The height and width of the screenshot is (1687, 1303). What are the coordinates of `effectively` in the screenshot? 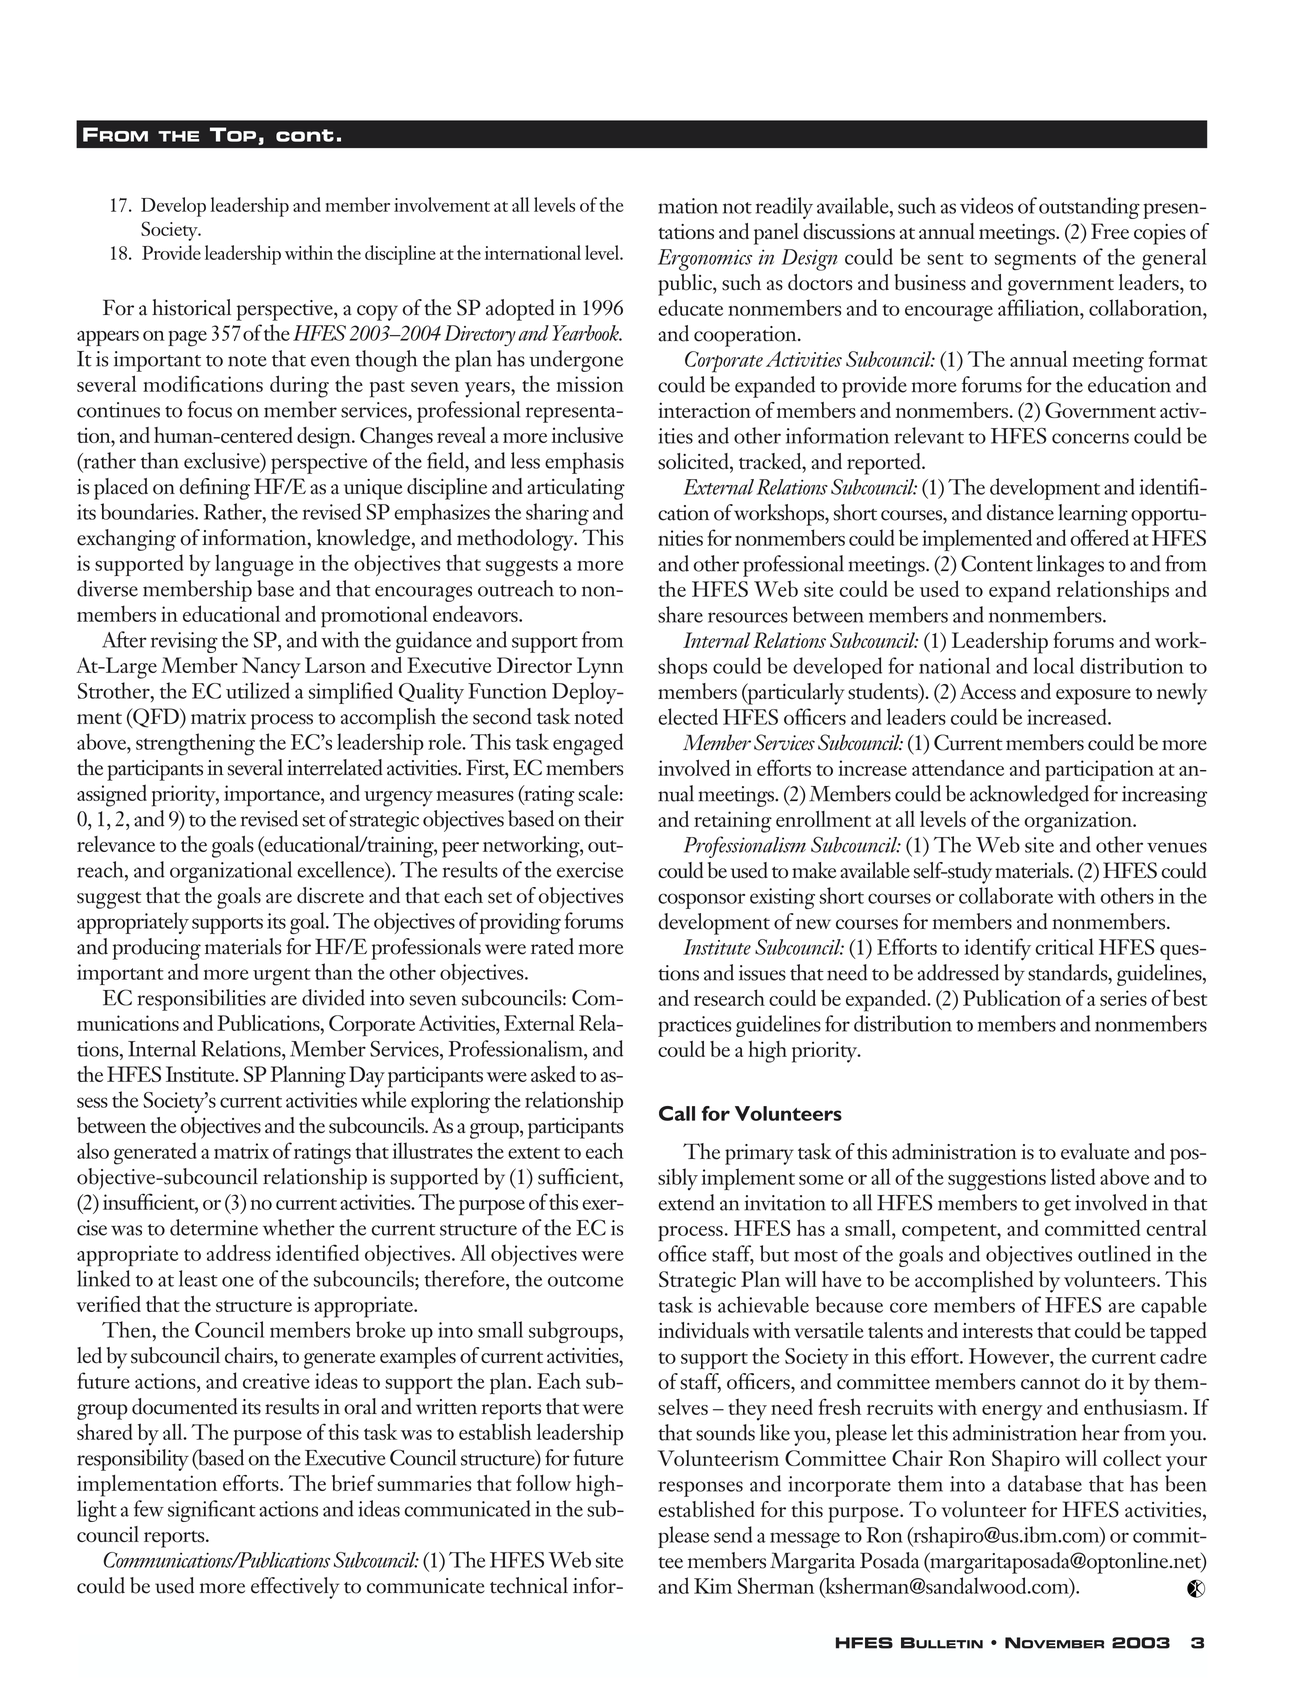 It's located at (295, 1588).
